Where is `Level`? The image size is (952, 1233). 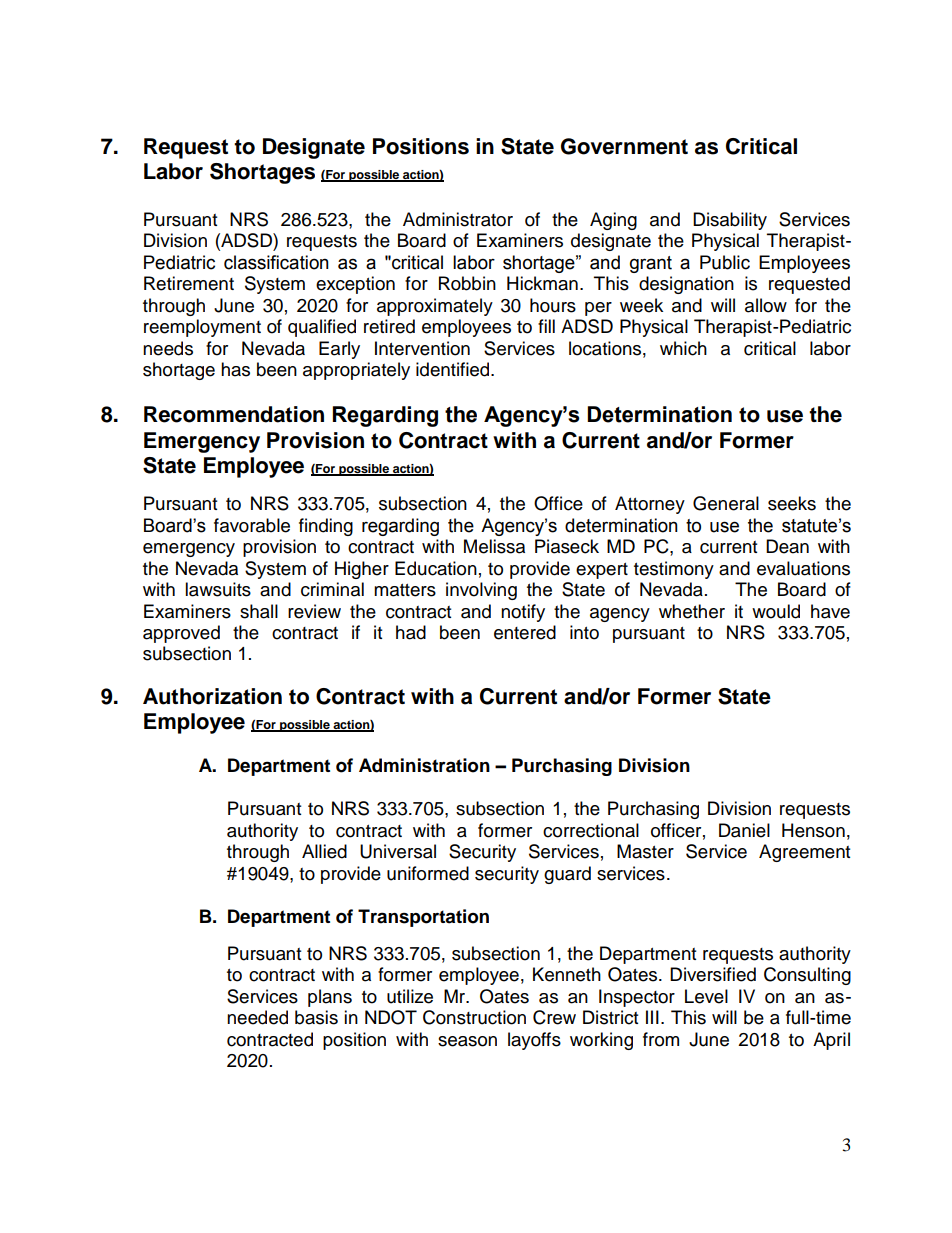
Level is located at coordinates (706, 996).
